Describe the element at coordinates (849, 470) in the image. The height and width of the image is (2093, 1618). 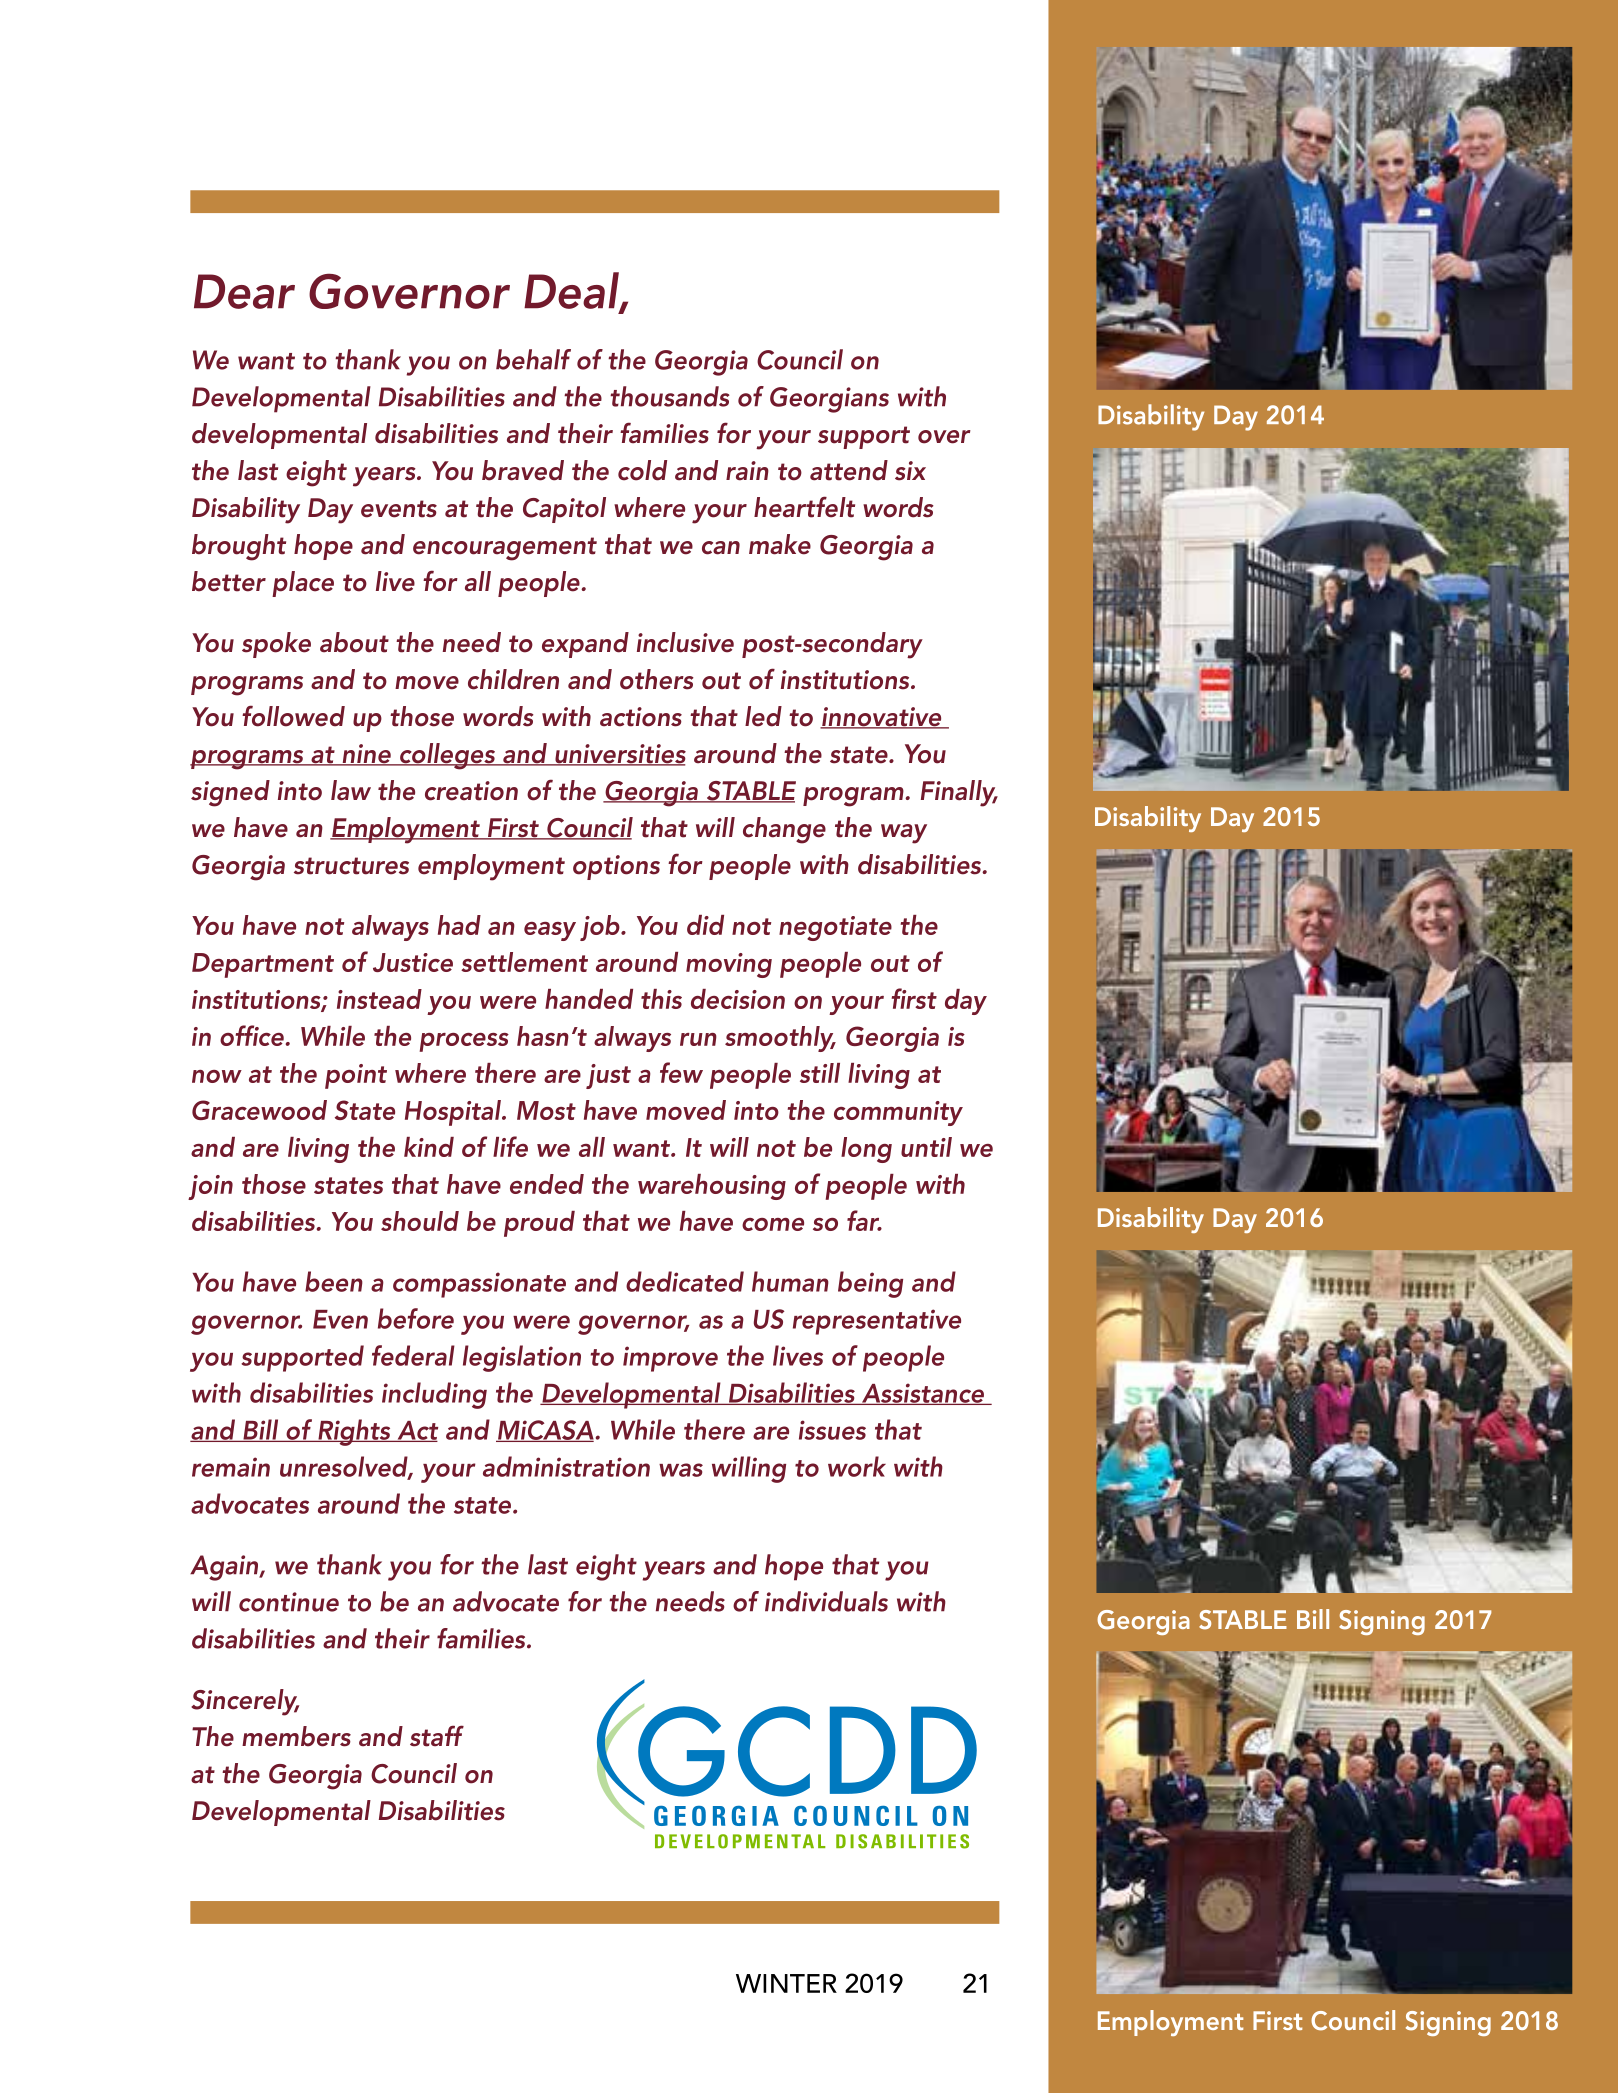
I see `attend` at that location.
